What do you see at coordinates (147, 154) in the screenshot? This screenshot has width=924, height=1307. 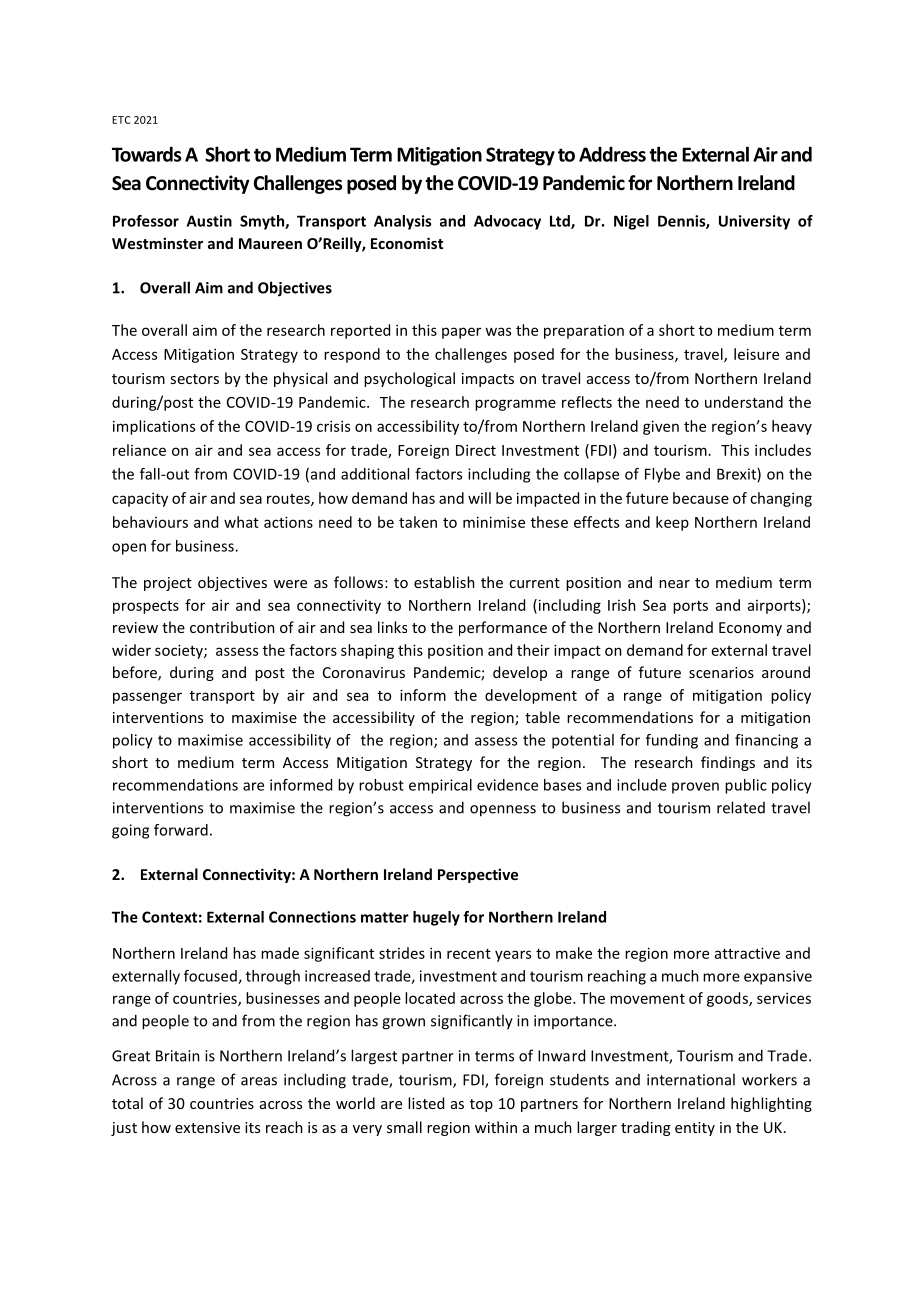 I see `Towards` at bounding box center [147, 154].
